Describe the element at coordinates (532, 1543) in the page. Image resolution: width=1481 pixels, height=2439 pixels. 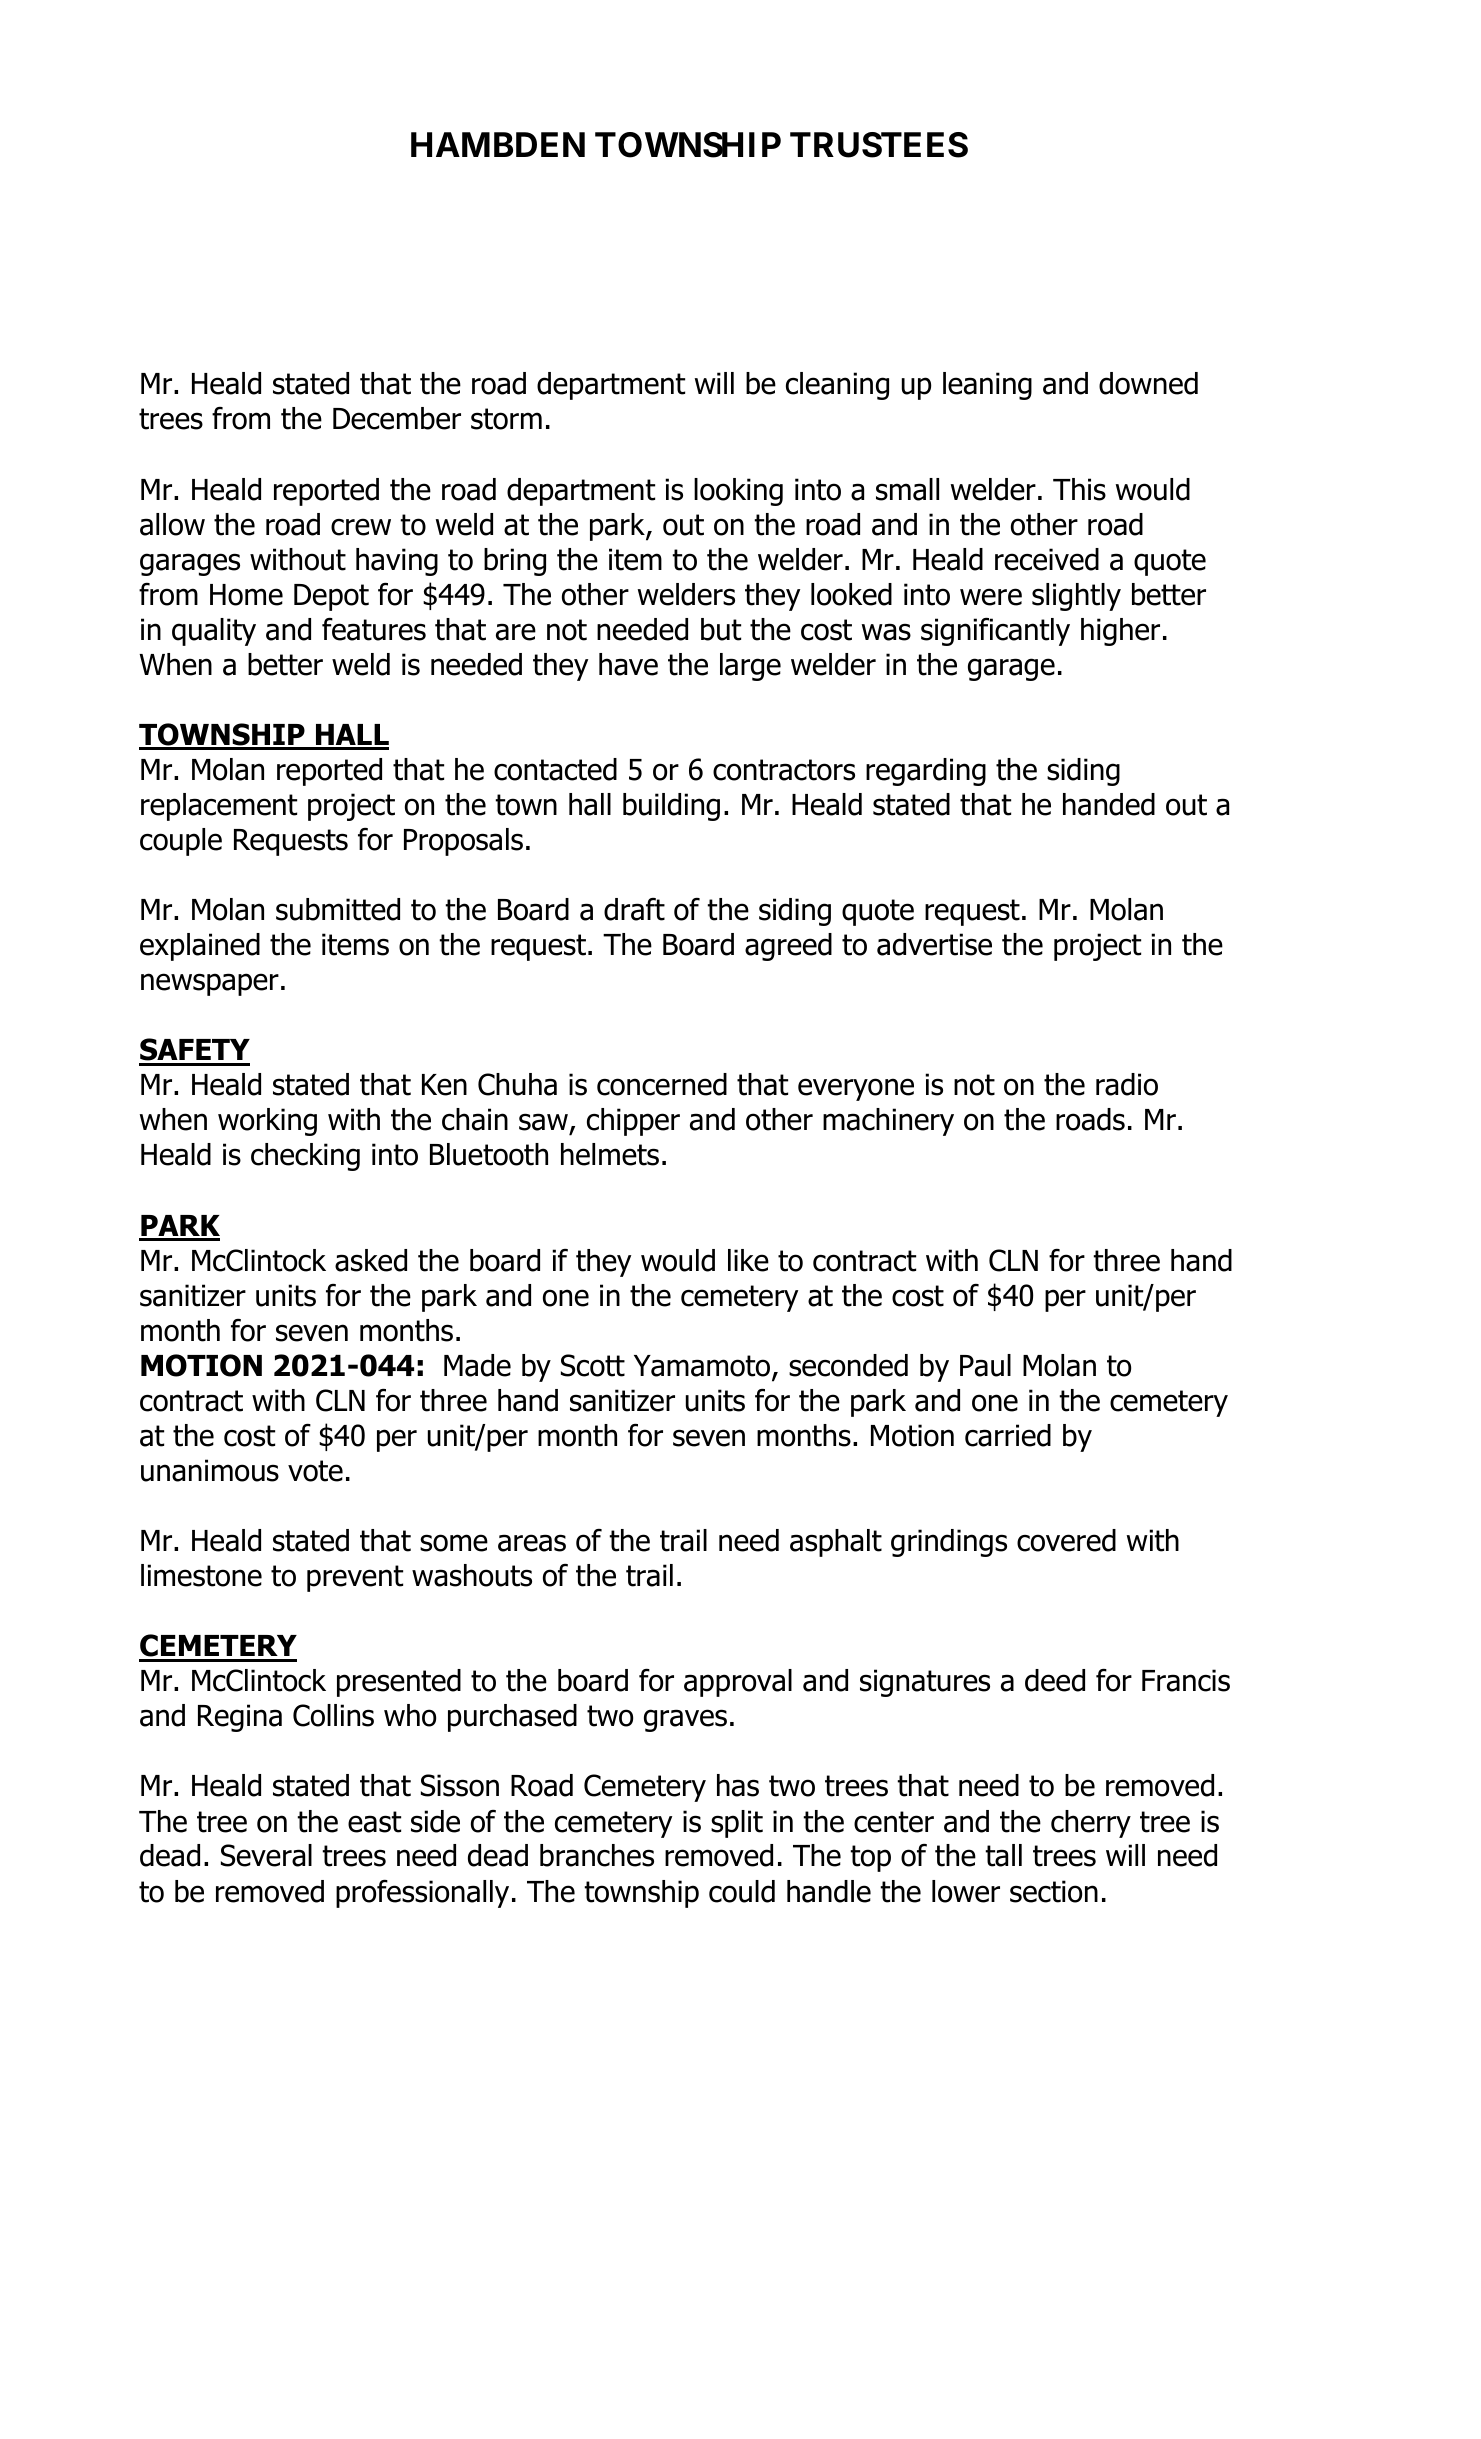
I see `areas` at that location.
